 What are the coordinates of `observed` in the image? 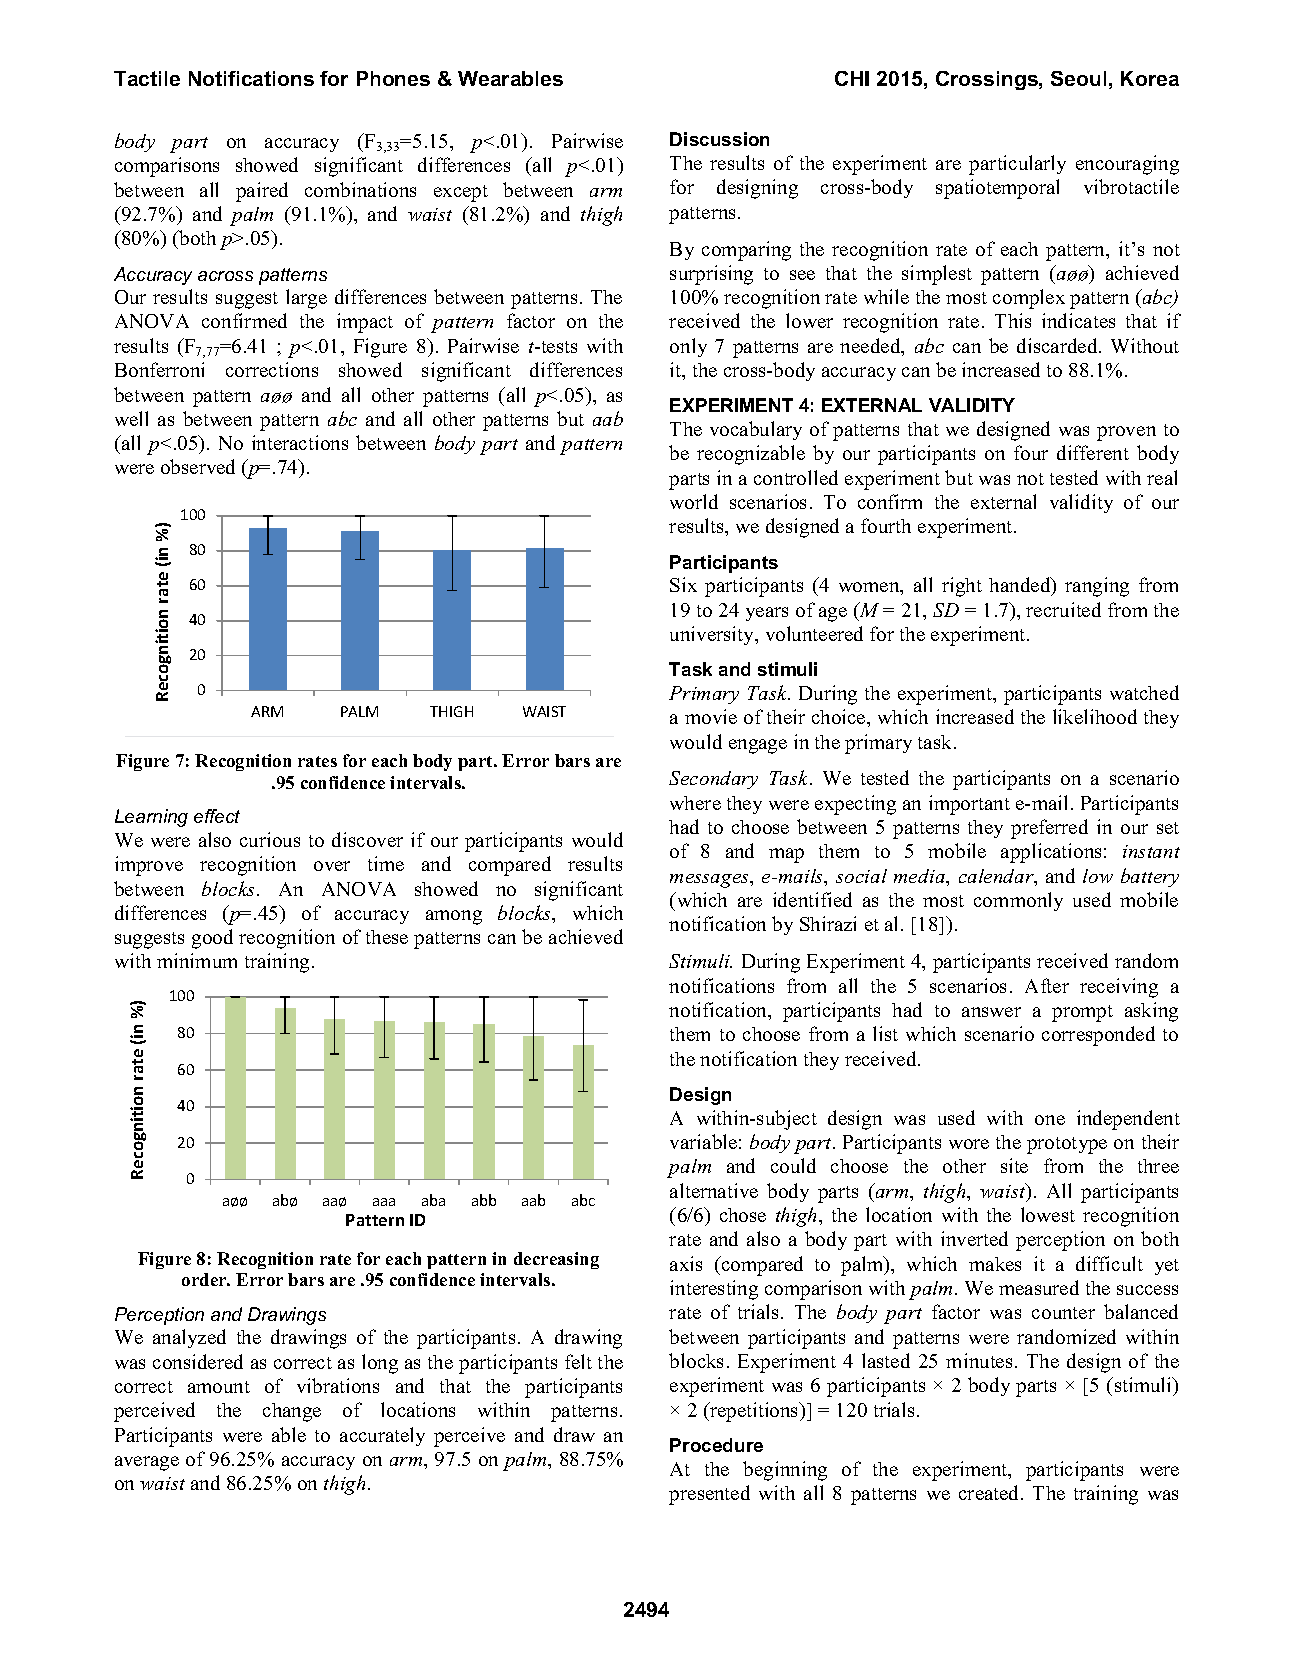 It's located at (198, 466).
